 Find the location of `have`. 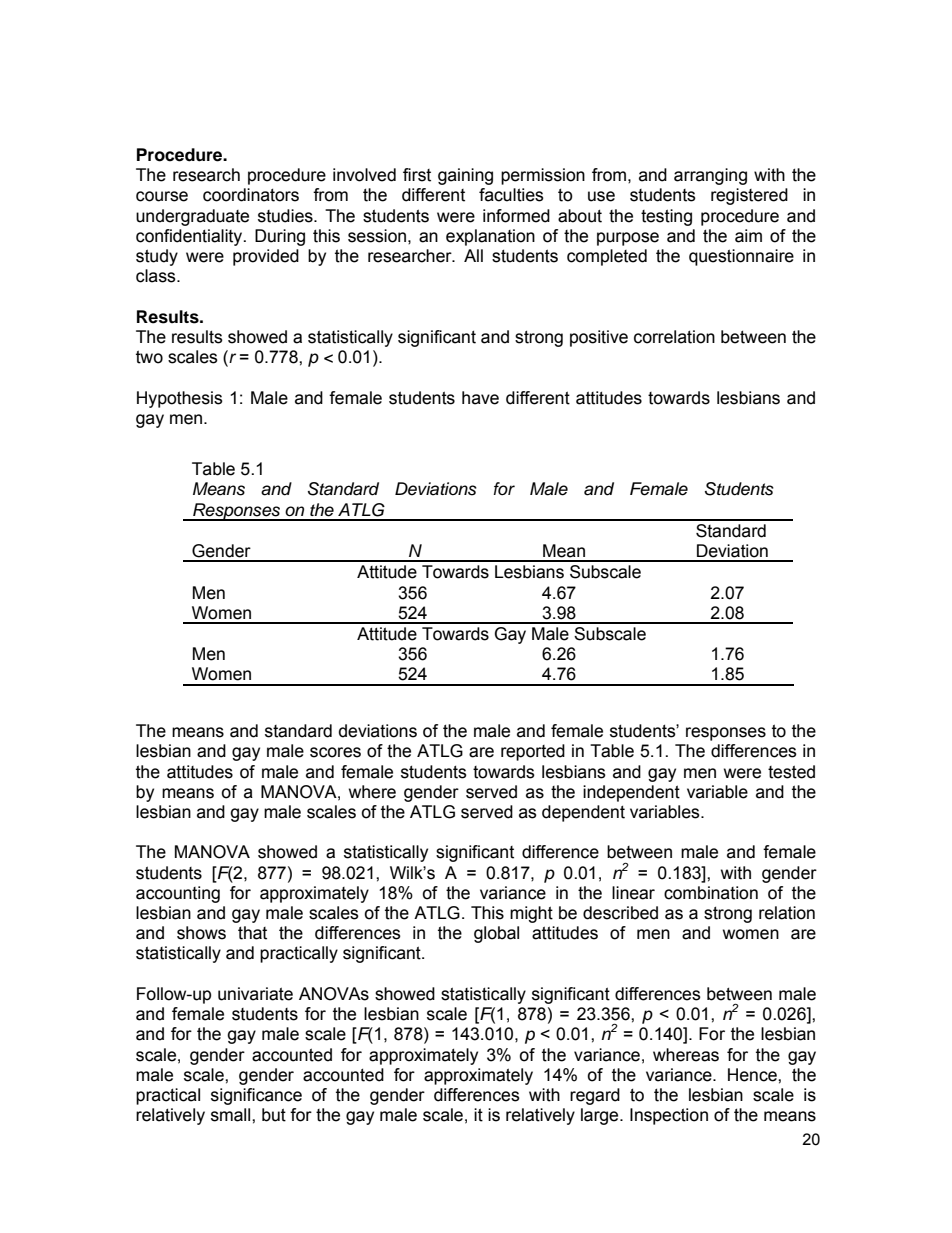

have is located at coordinates (480, 398).
